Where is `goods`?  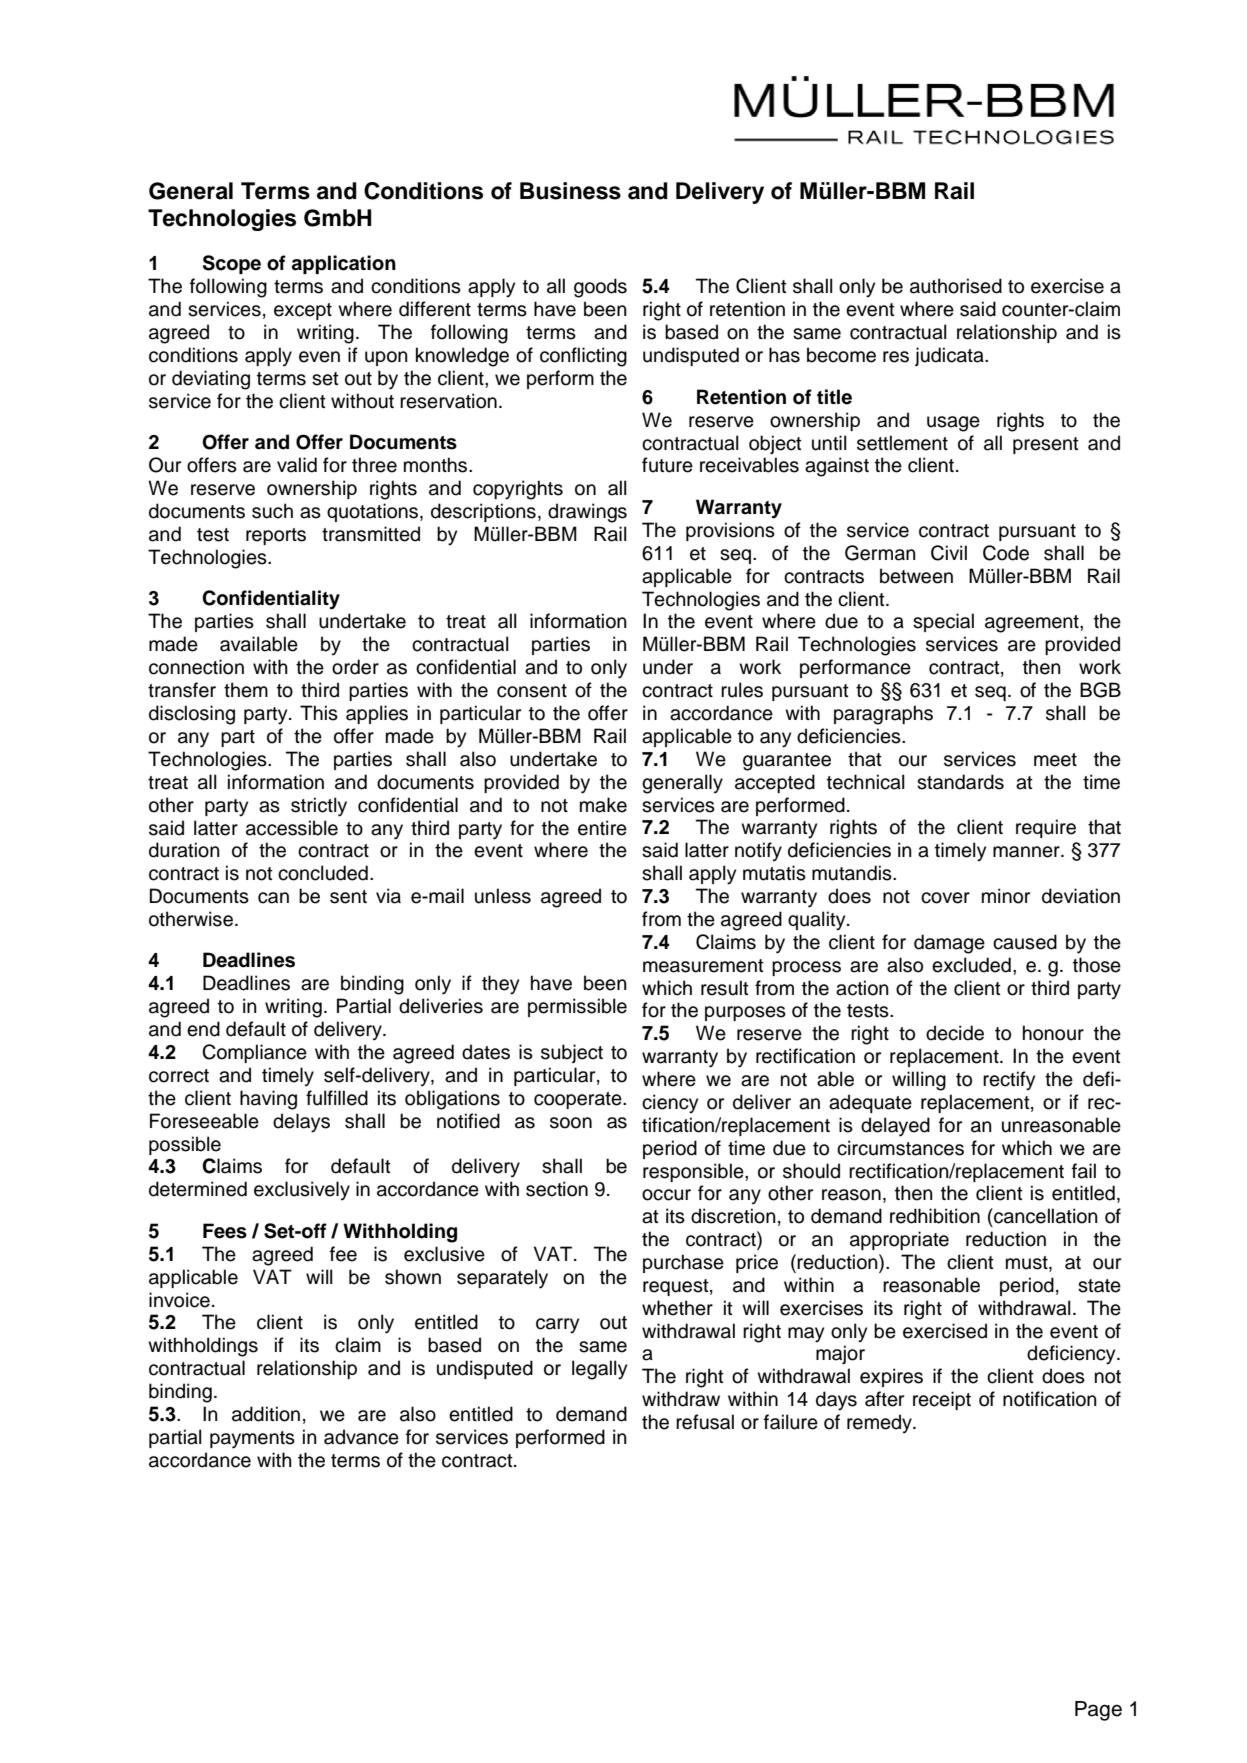 goods is located at coordinates (600, 288).
